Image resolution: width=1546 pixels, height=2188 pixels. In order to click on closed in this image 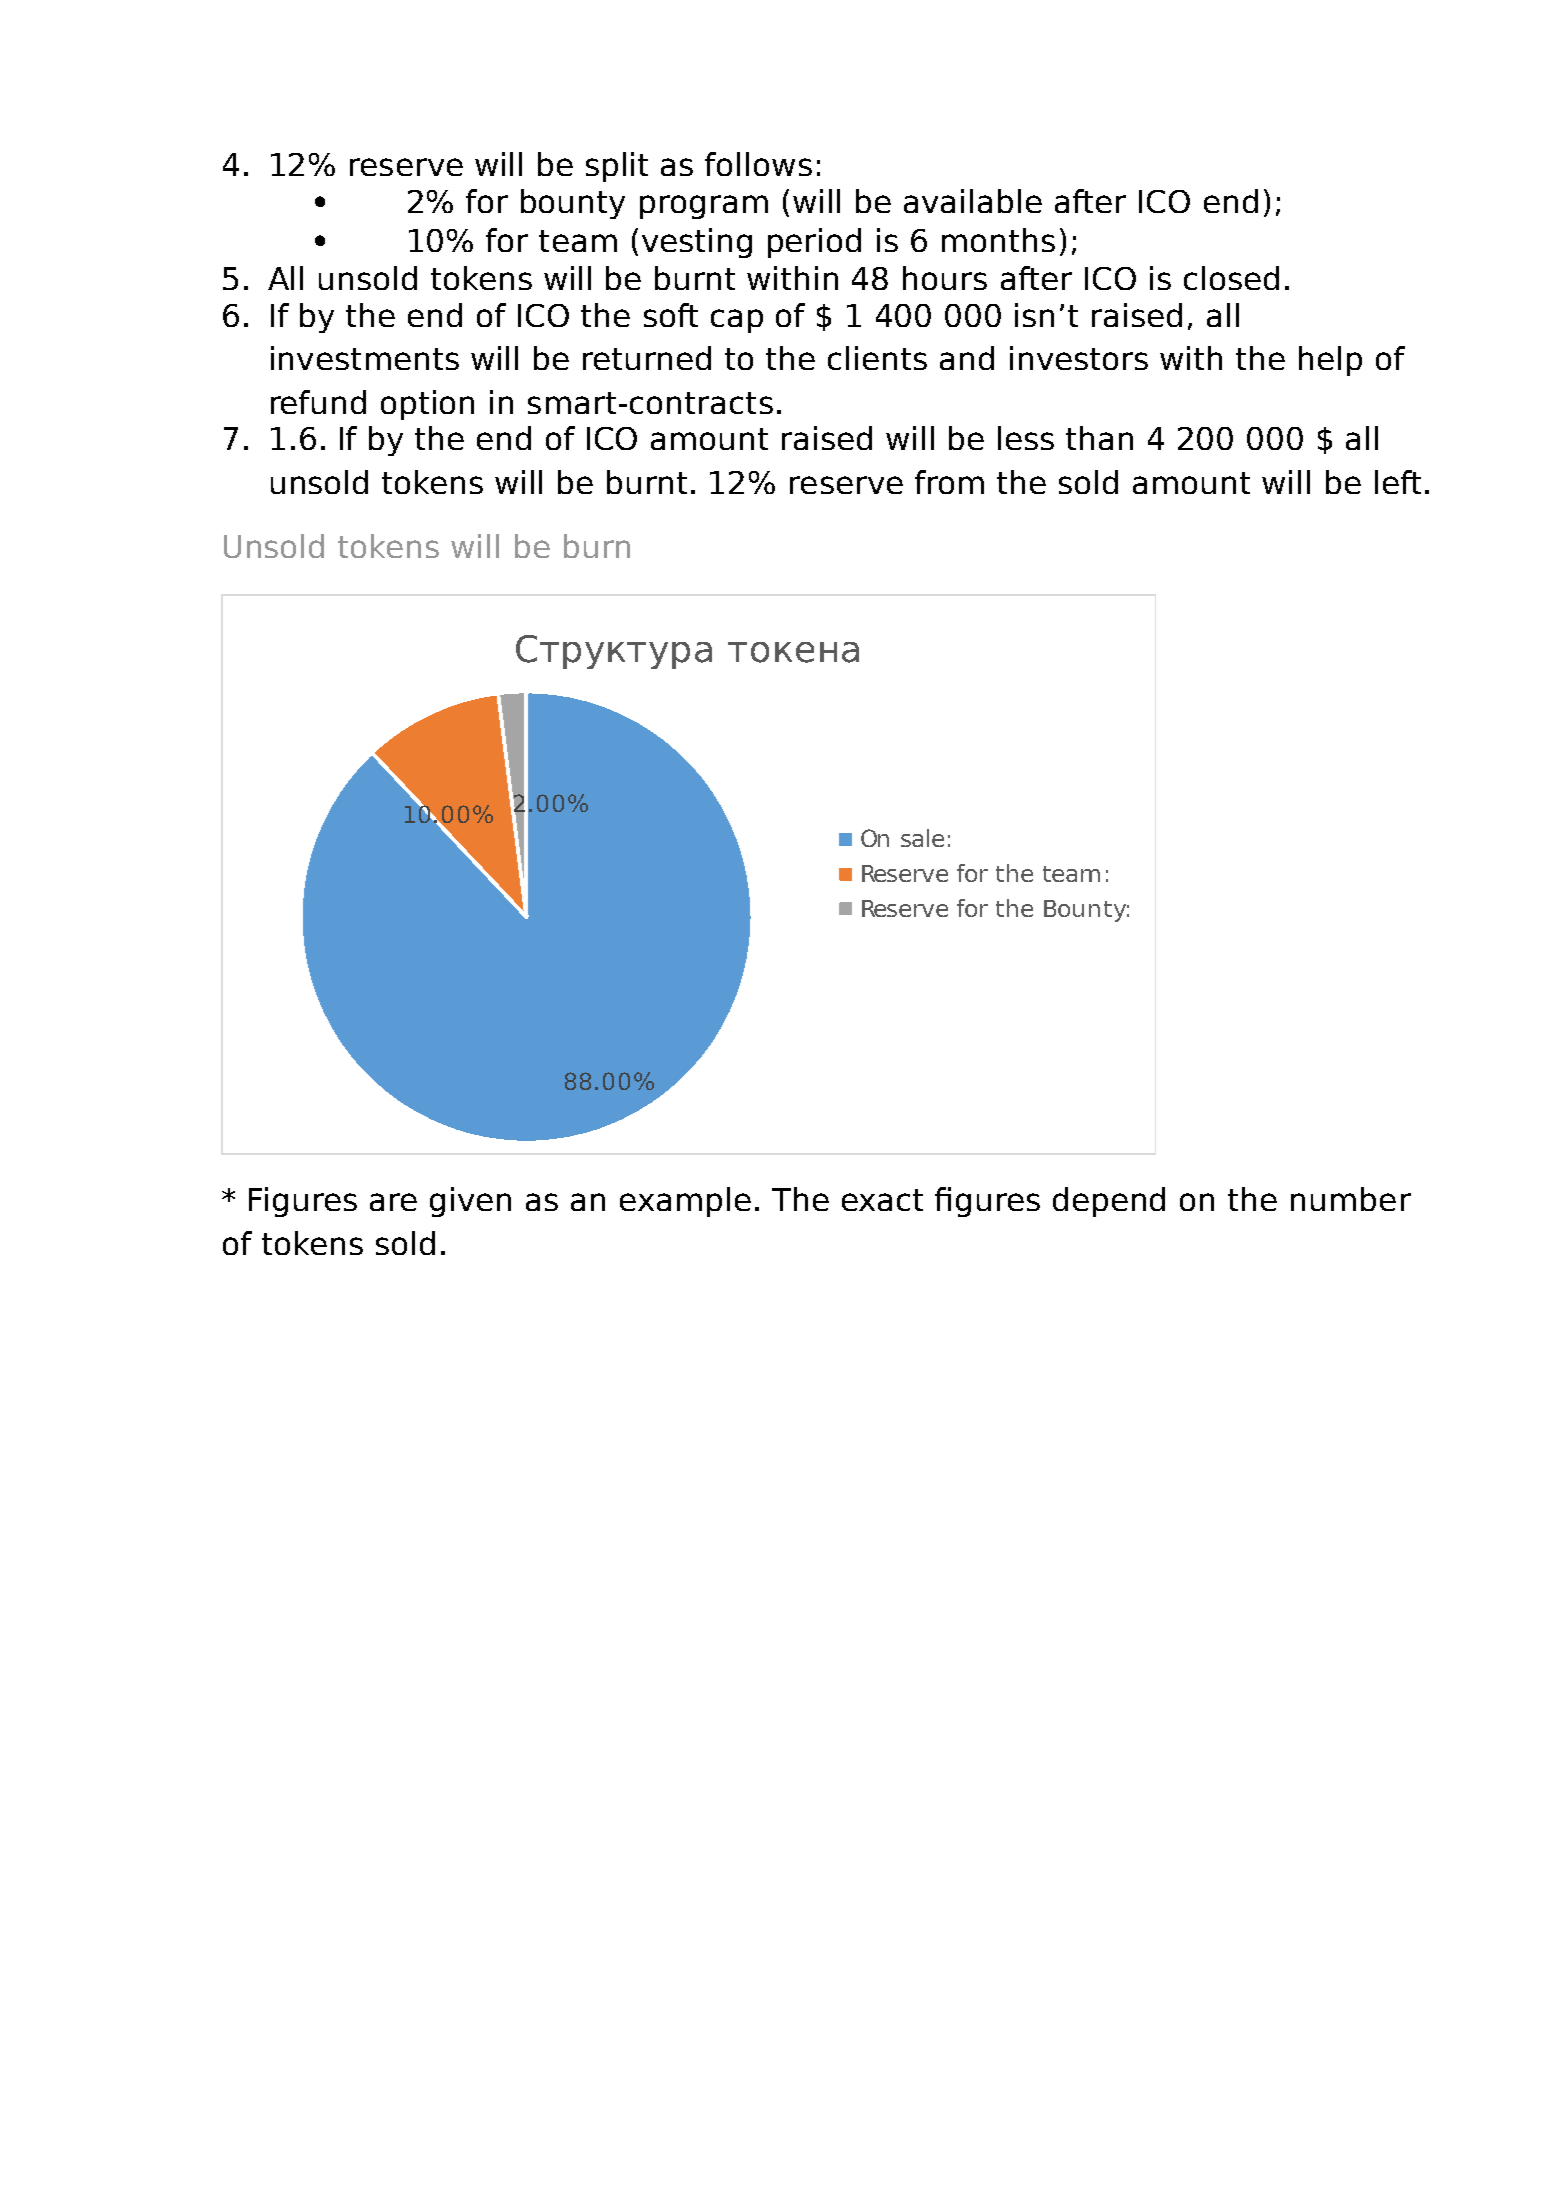, I will do `click(1231, 278)`.
